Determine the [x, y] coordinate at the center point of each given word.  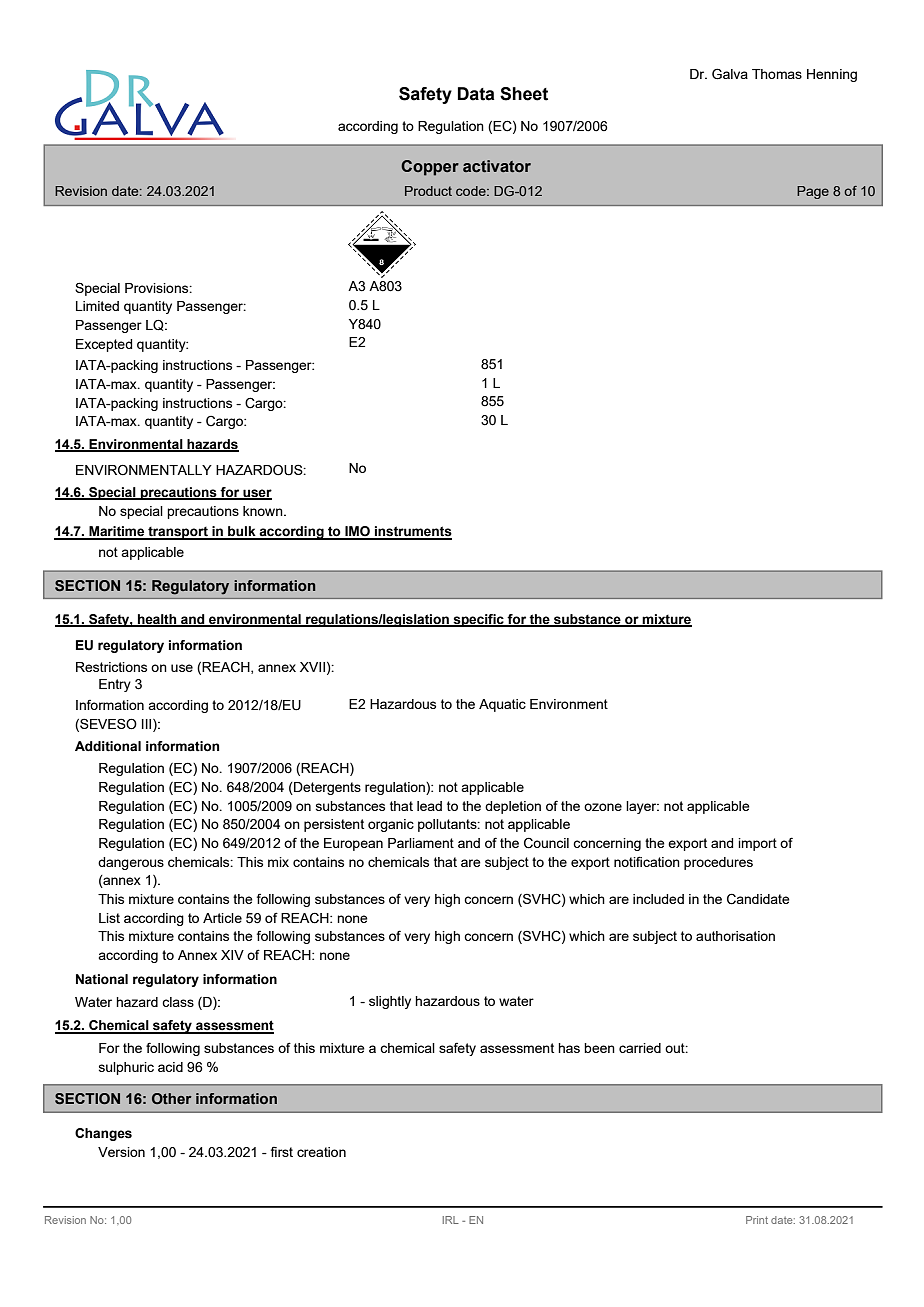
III [148, 724]
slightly [390, 1002]
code [472, 191]
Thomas [777, 74]
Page [813, 192]
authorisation [735, 936]
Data [476, 94]
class [178, 1002]
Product [428, 191]
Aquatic [502, 705]
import [757, 844]
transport [178, 533]
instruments [412, 532]
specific [478, 620]
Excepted [104, 345]
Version [121, 1152]
